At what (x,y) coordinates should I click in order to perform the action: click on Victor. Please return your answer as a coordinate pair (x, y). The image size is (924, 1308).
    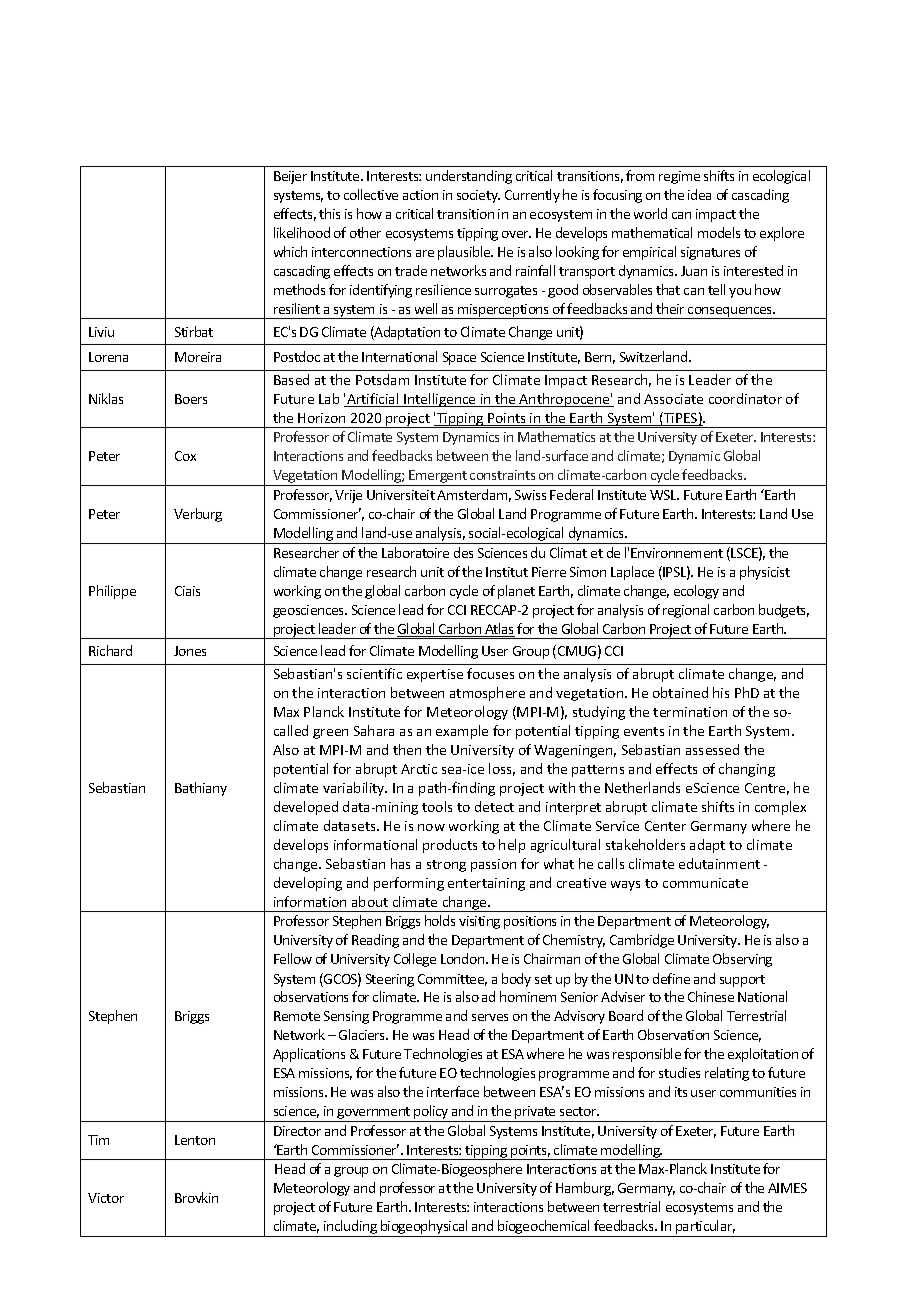
    Looking at the image, I should click on (106, 1198).
